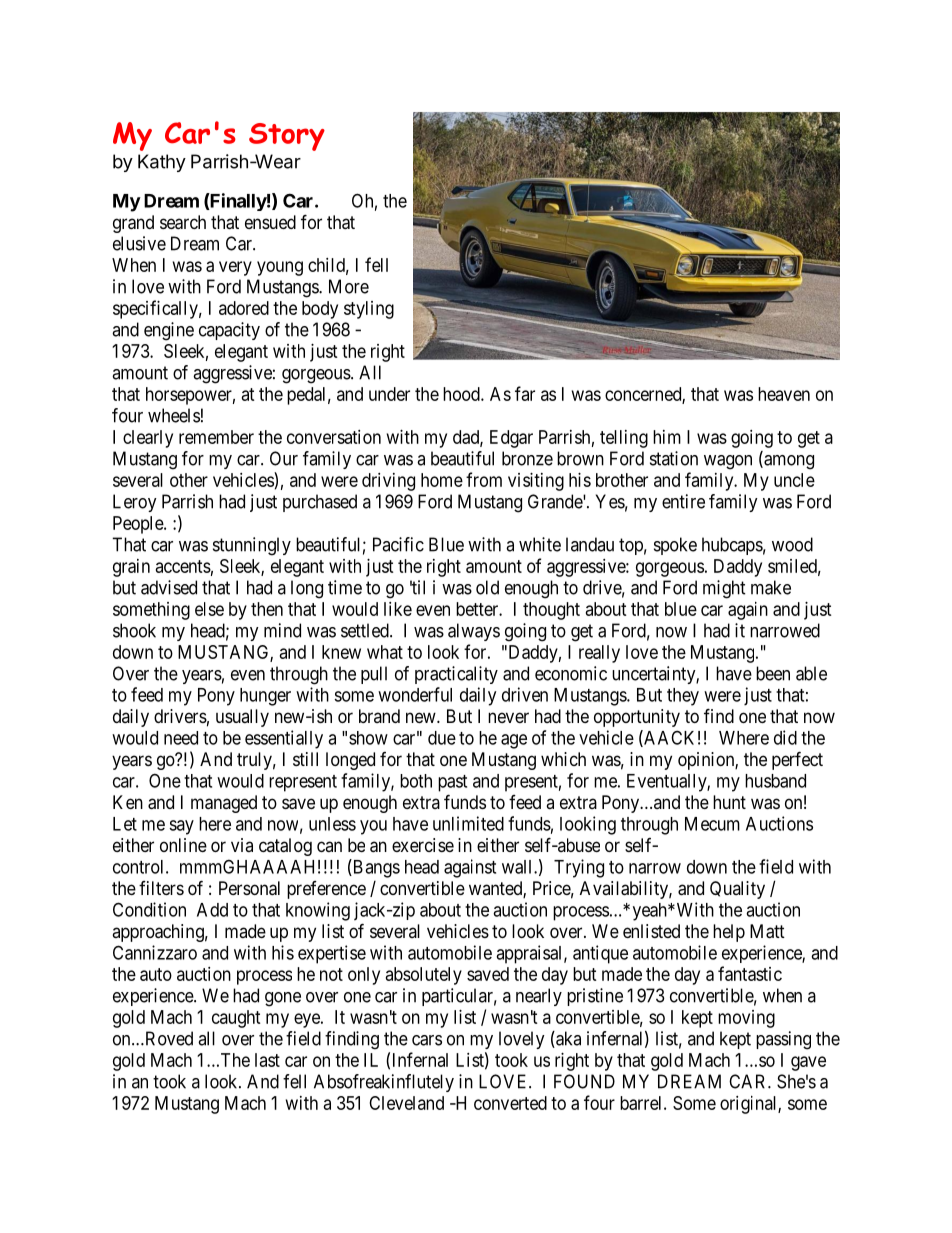  What do you see at coordinates (667, 437) in the screenshot?
I see `him` at bounding box center [667, 437].
